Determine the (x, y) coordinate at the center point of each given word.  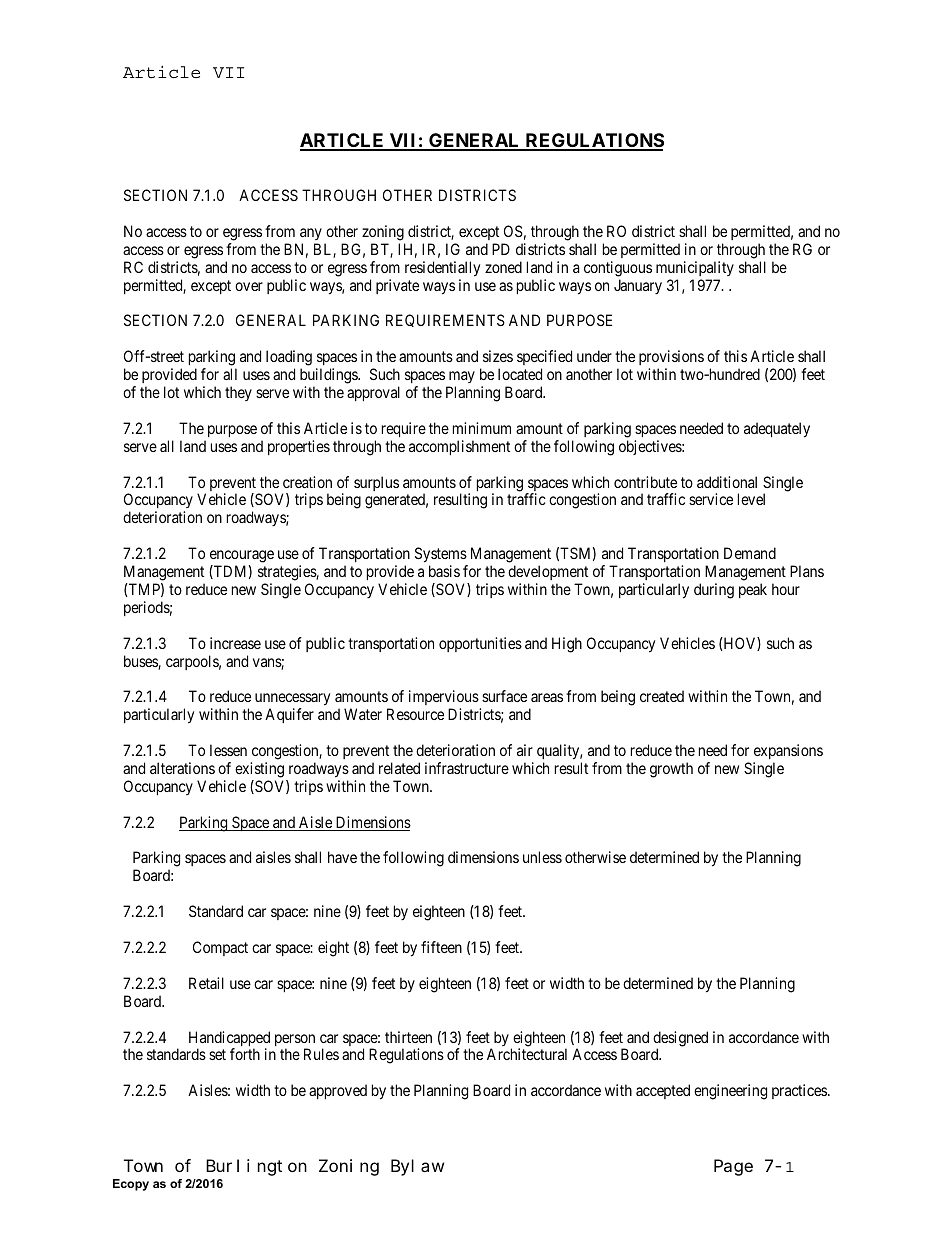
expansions (788, 753)
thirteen (408, 1037)
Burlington (256, 1167)
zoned (503, 267)
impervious (444, 699)
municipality (695, 268)
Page (733, 1168)
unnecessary (292, 701)
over (249, 286)
